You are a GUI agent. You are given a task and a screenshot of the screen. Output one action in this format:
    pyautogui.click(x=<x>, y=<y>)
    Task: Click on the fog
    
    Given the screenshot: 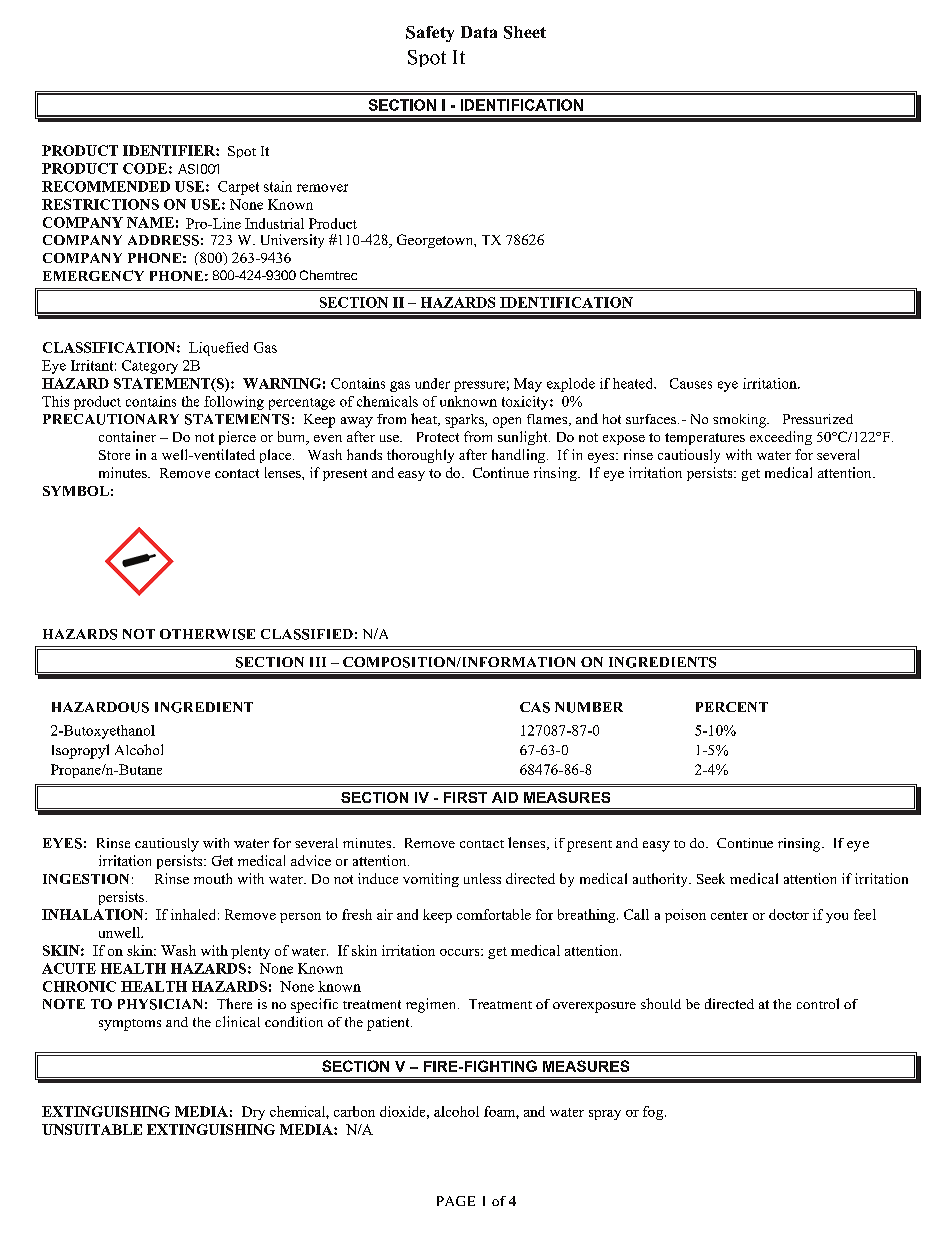 What is the action you would take?
    pyautogui.click(x=654, y=1113)
